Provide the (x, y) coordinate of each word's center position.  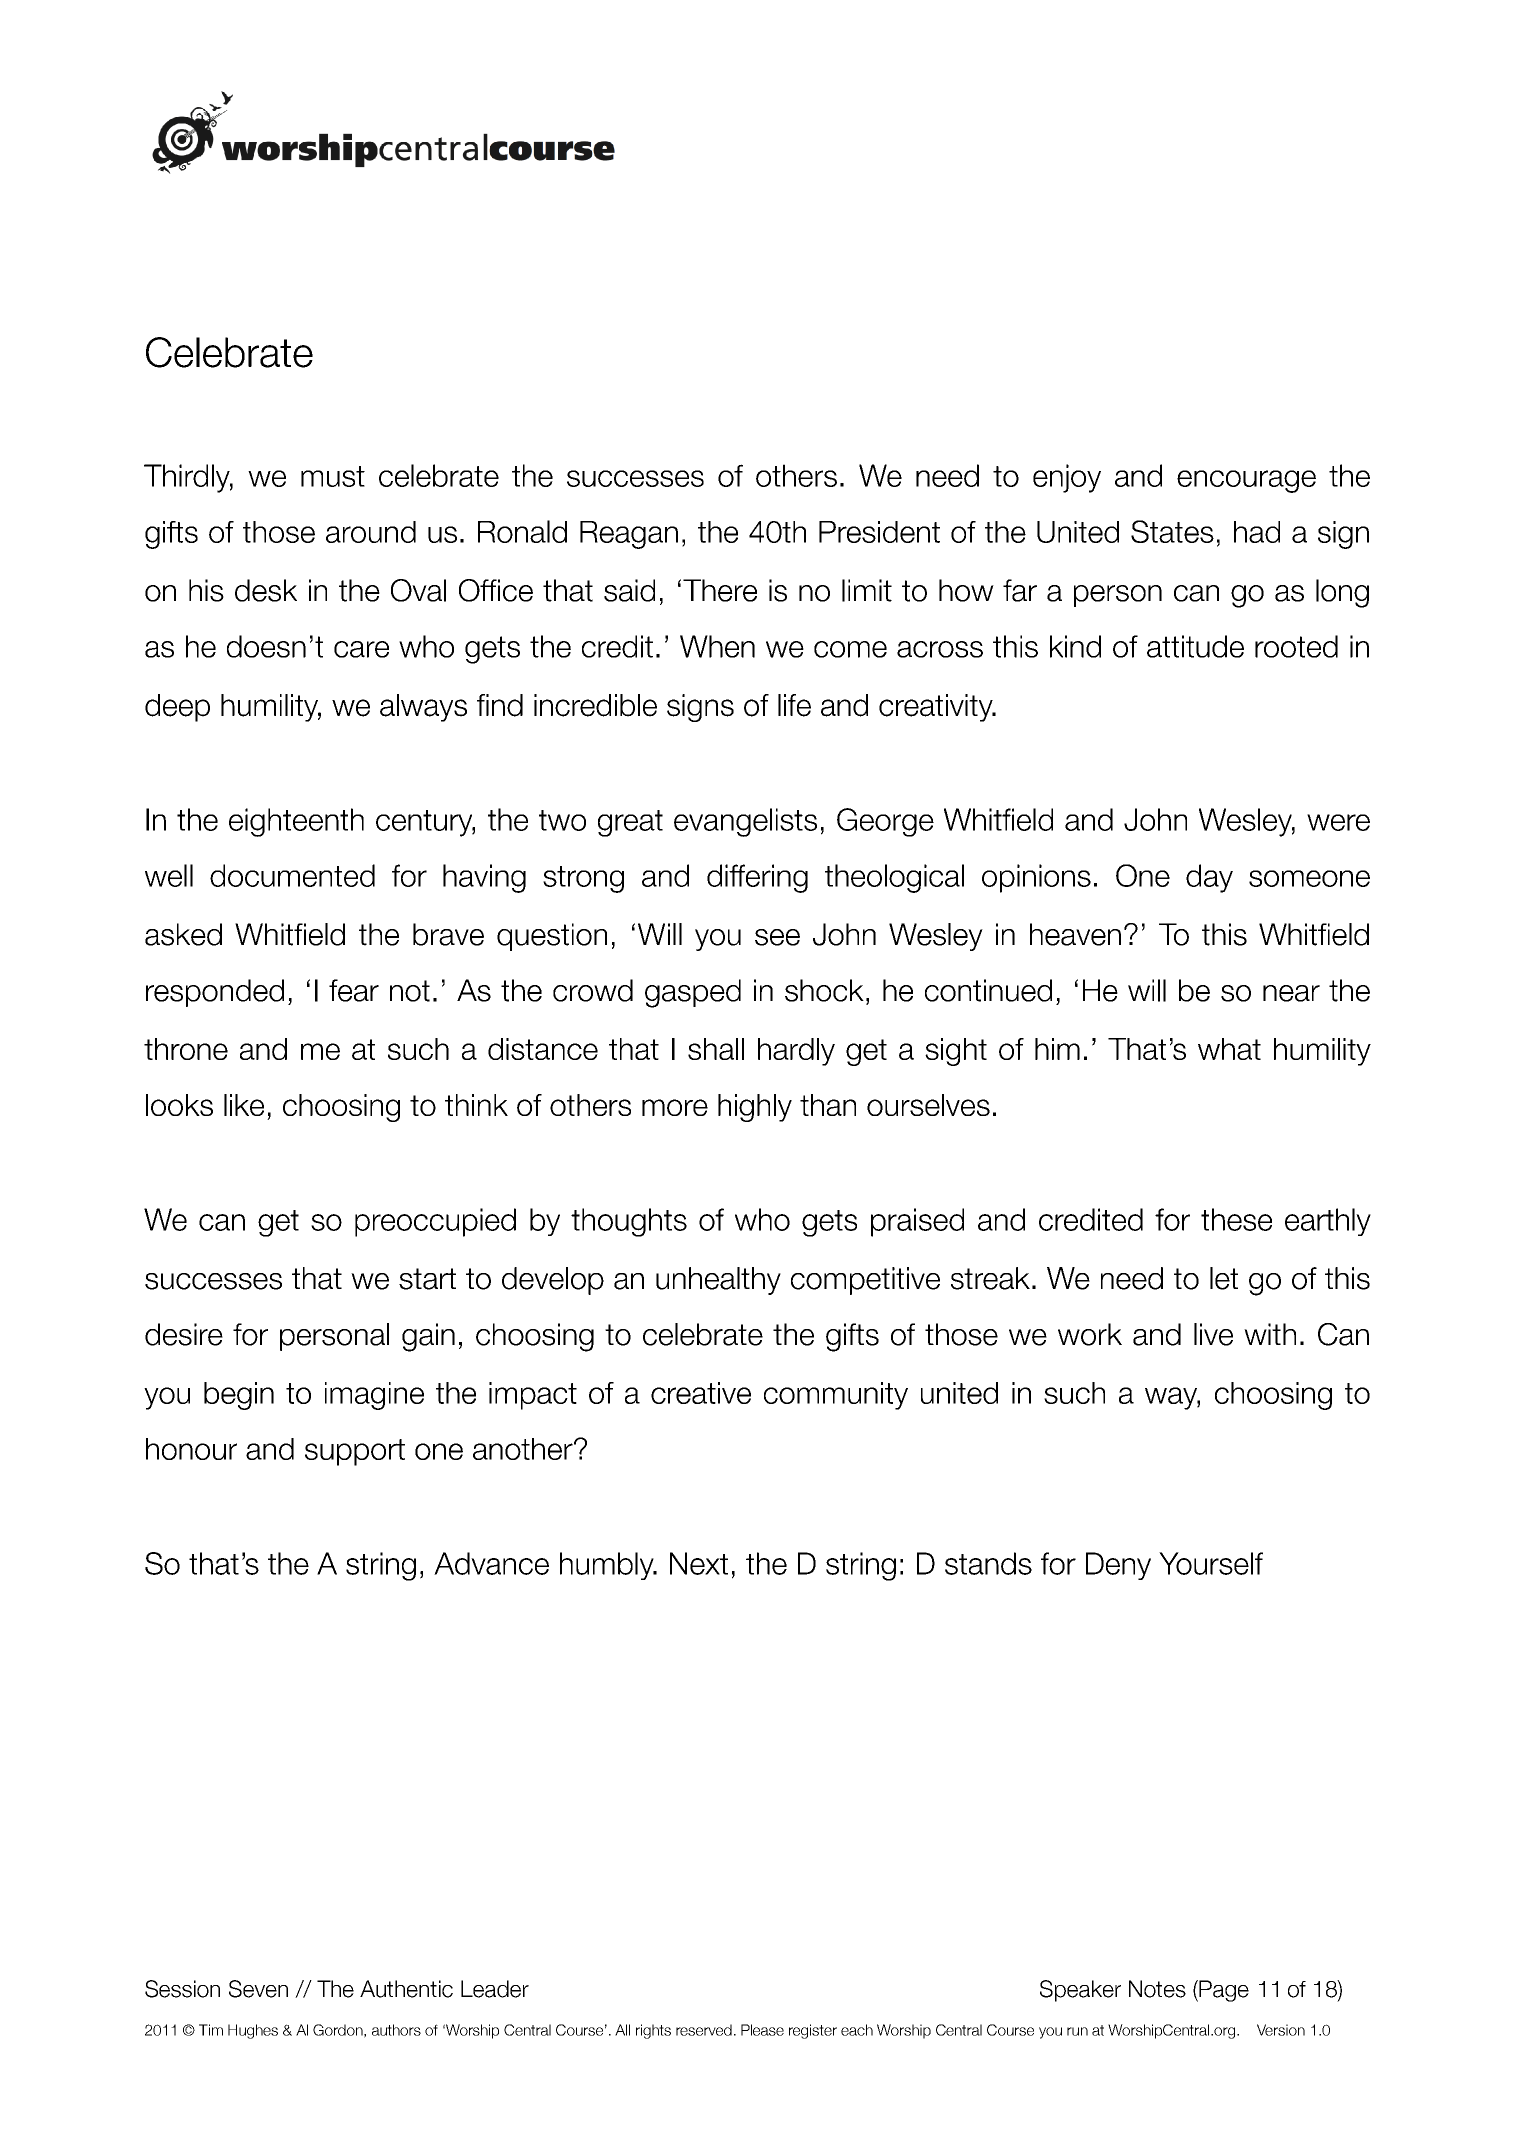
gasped (693, 993)
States (1172, 531)
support (355, 1452)
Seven (258, 1989)
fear (354, 990)
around (371, 532)
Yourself (1211, 1563)
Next (699, 1563)
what (1229, 1049)
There (720, 590)
